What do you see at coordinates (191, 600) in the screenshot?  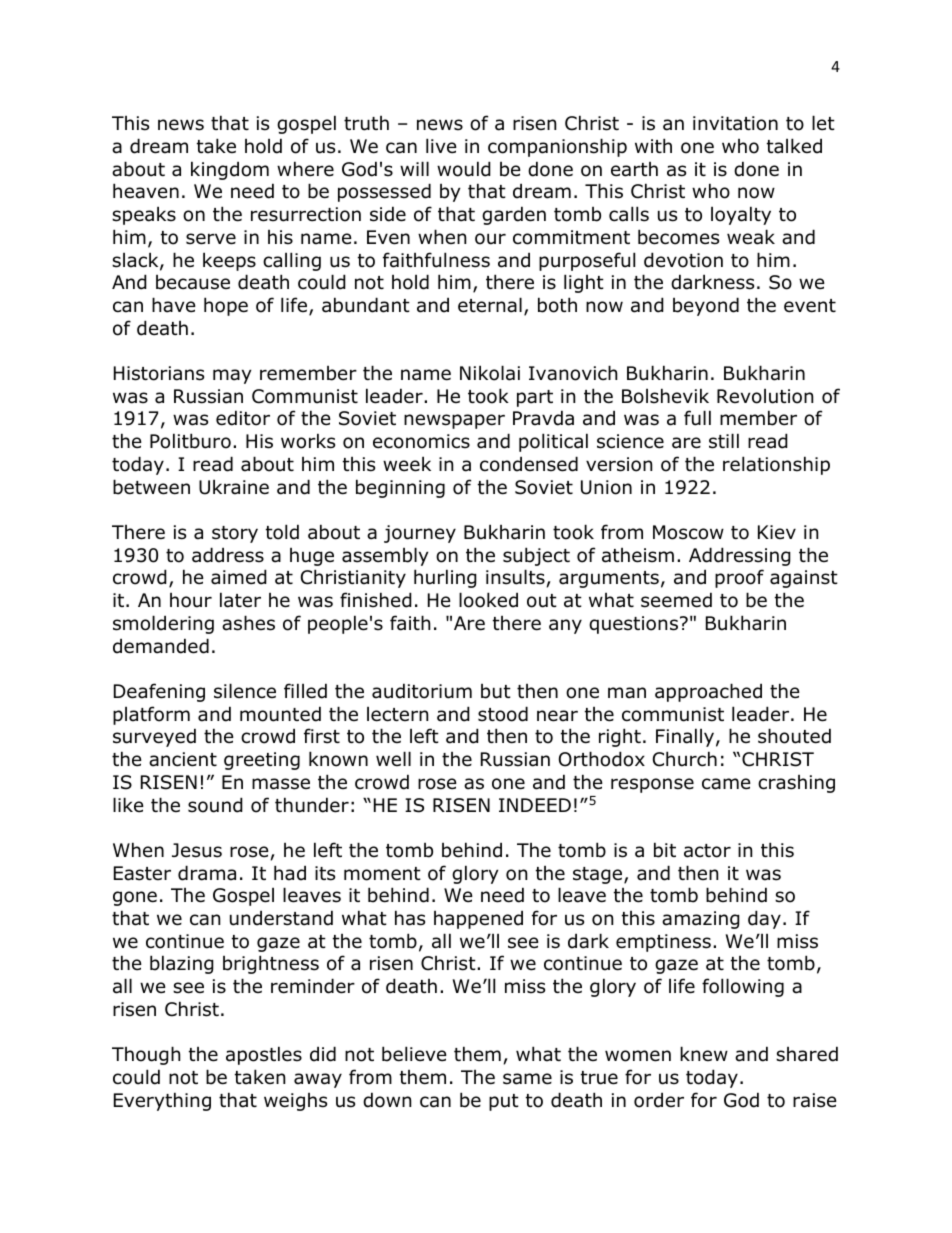 I see `hour` at bounding box center [191, 600].
